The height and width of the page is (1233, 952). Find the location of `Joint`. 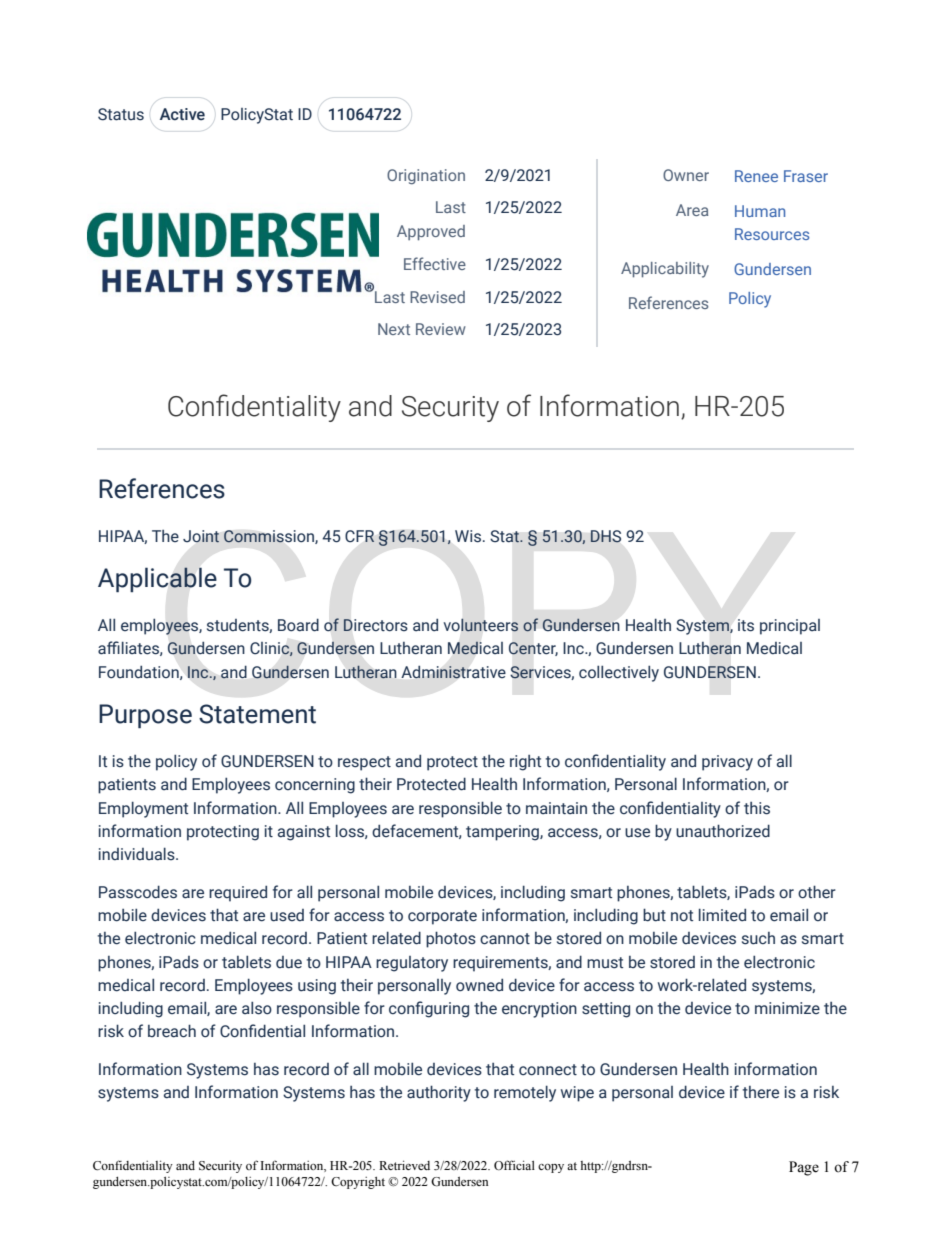

Joint is located at coordinates (201, 536).
